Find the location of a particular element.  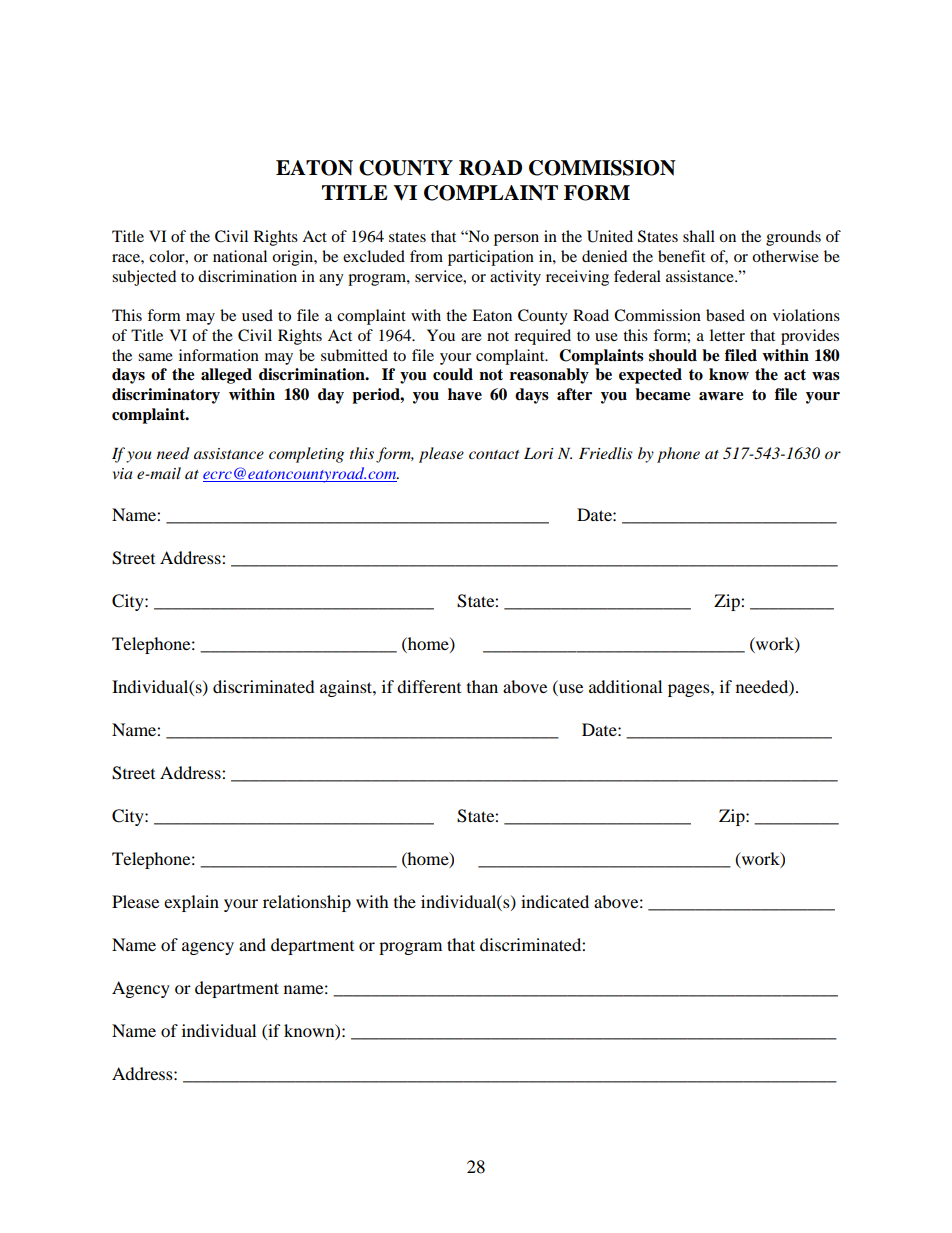

additional is located at coordinates (625, 686).
